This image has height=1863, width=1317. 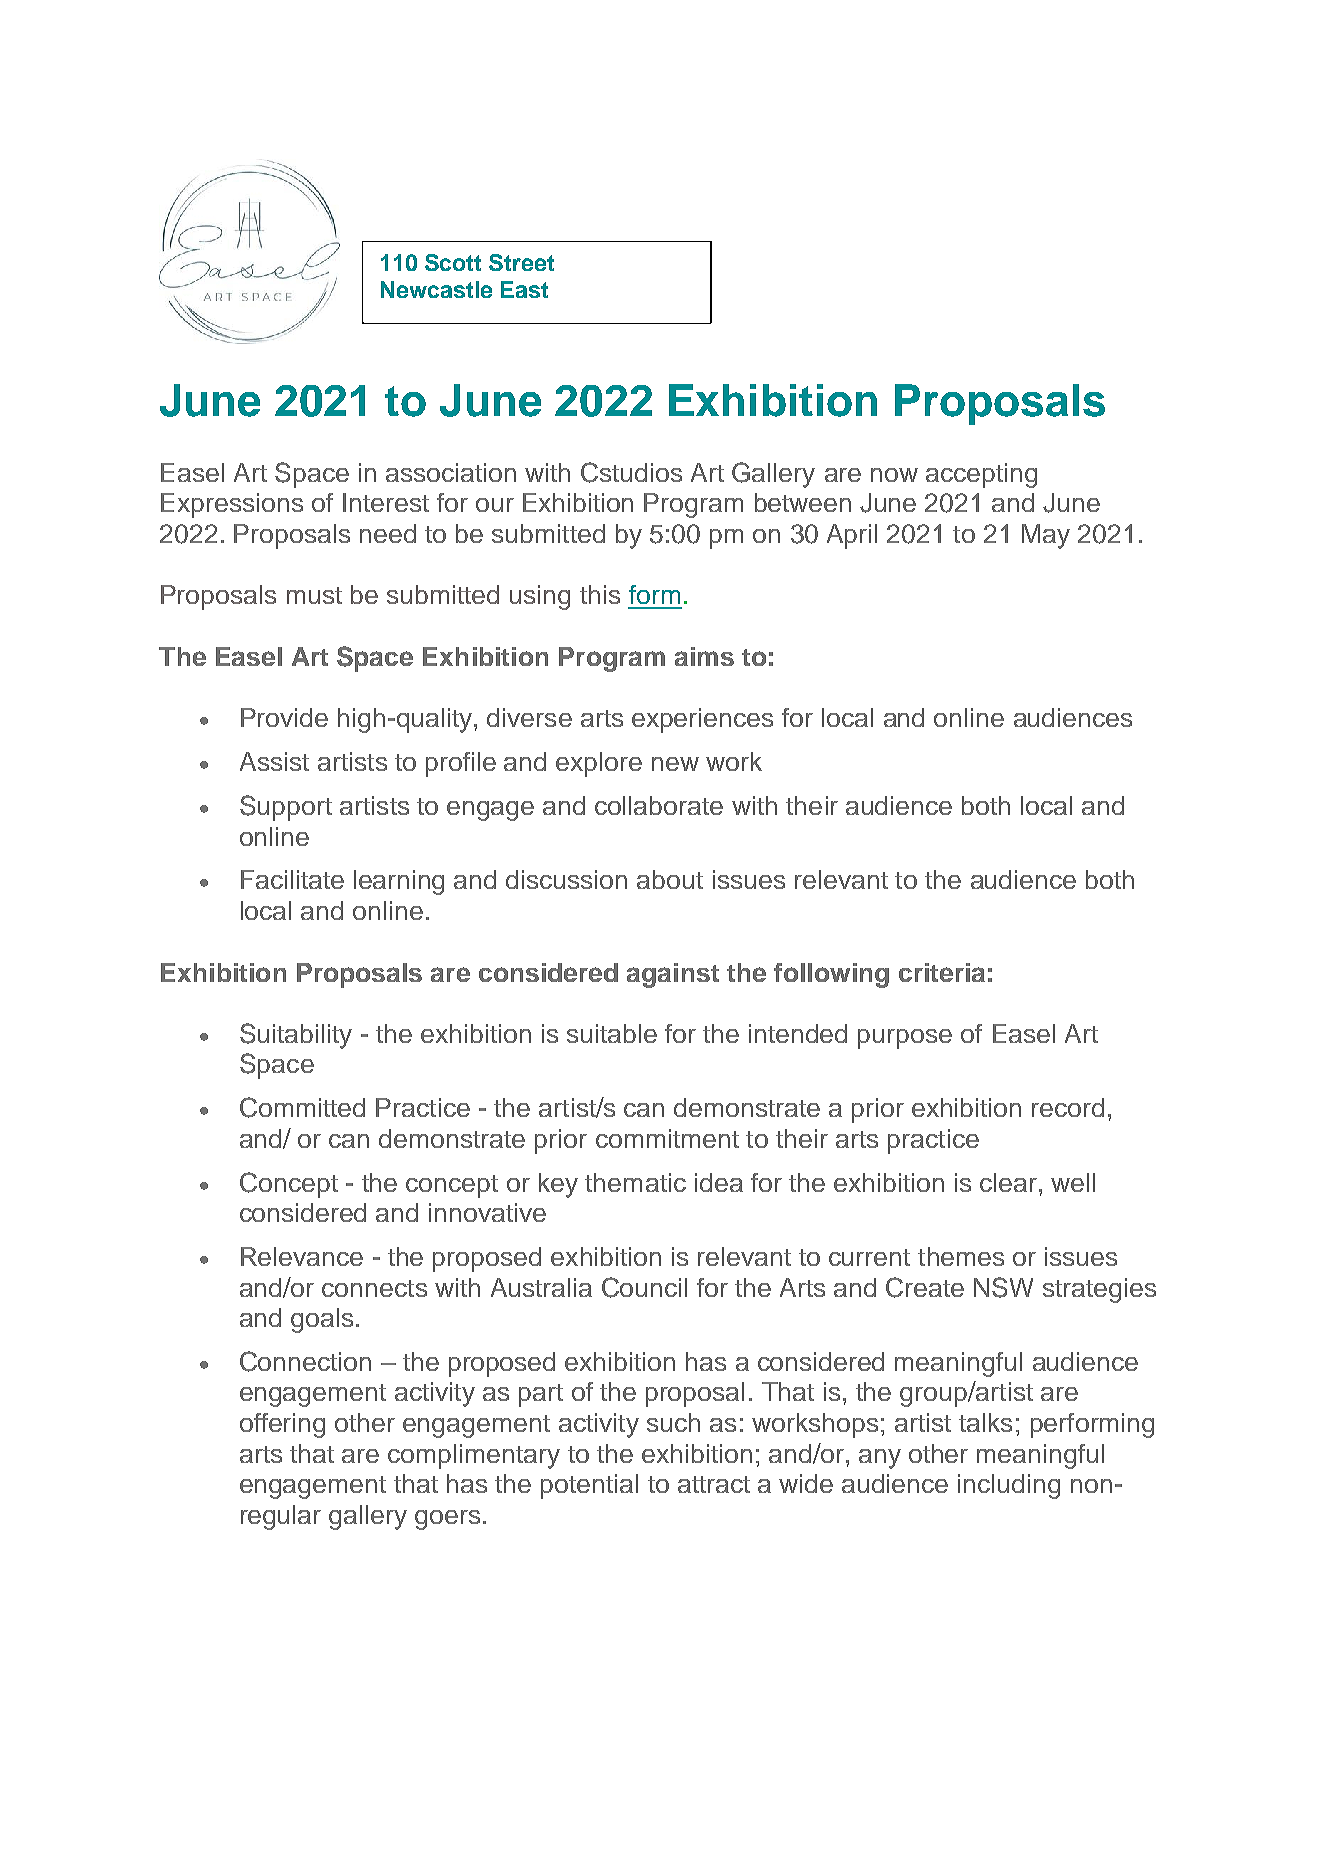 What do you see at coordinates (714, 1484) in the image?
I see `attract` at bounding box center [714, 1484].
